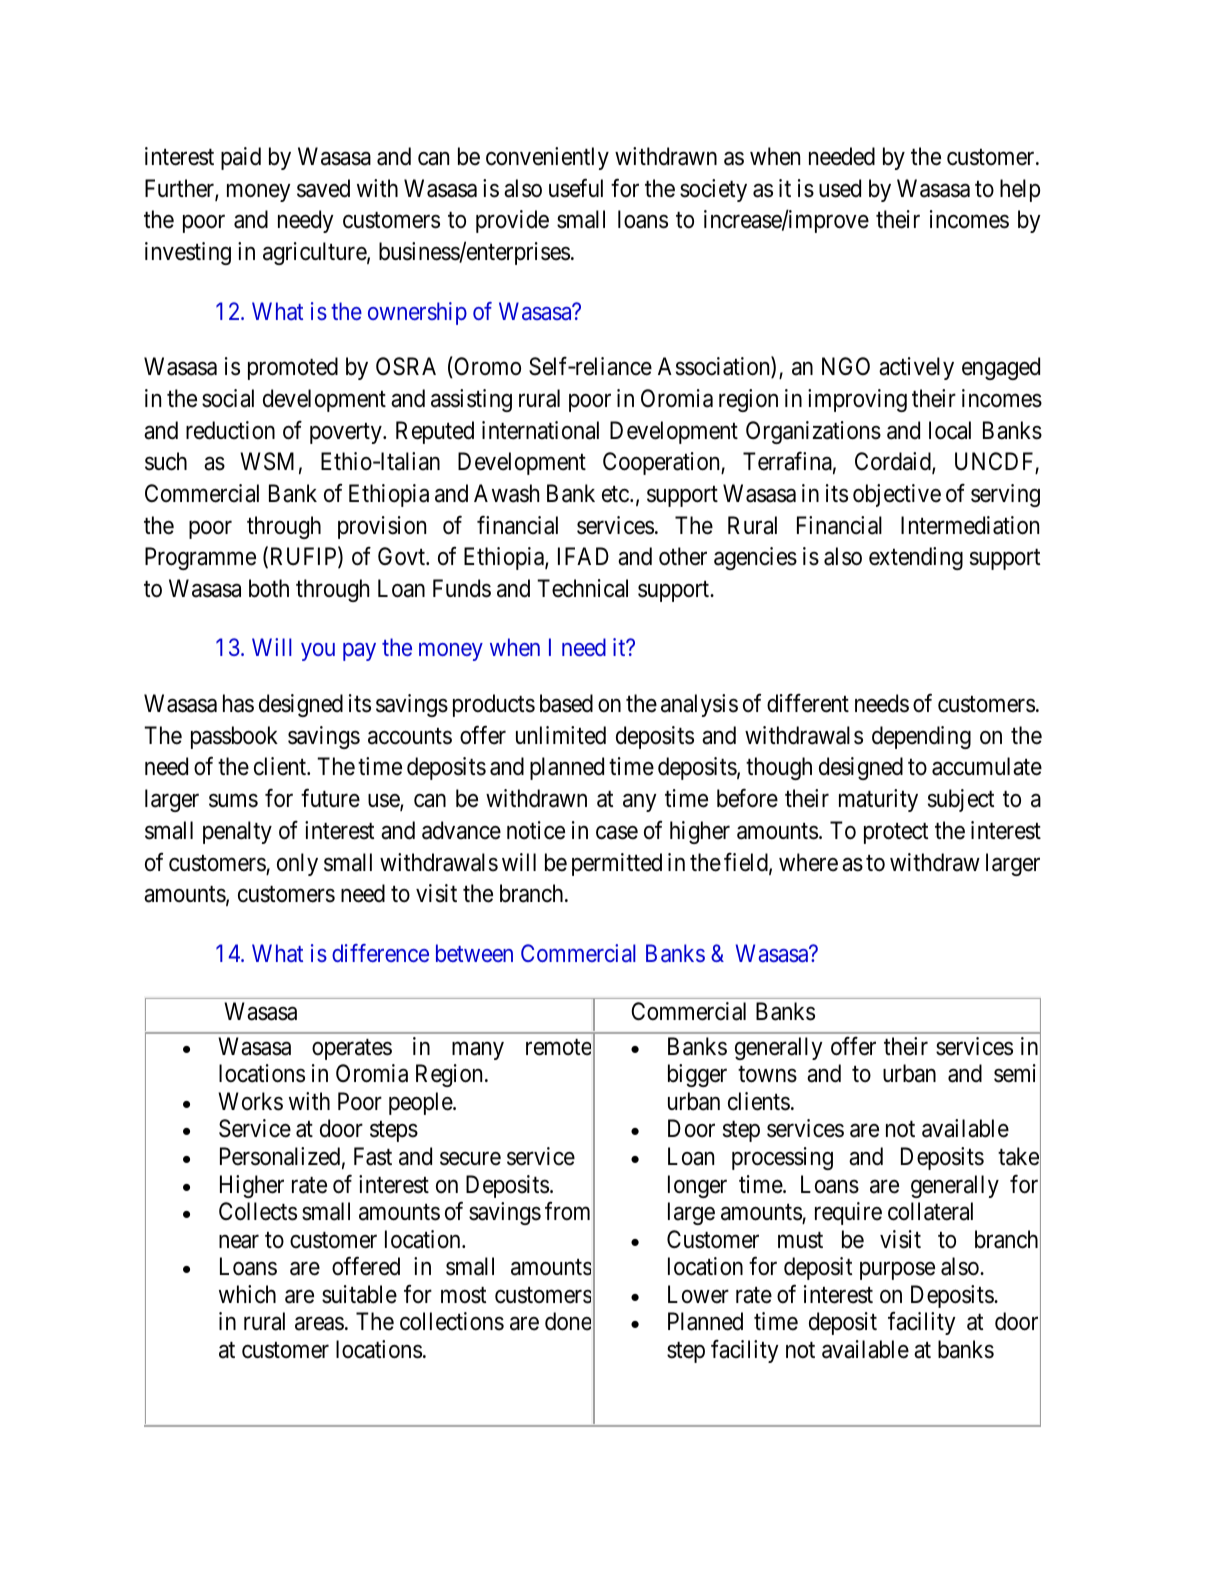 This page has width=1222, height=1581. What do you see at coordinates (921, 737) in the page?
I see `depending` at bounding box center [921, 737].
